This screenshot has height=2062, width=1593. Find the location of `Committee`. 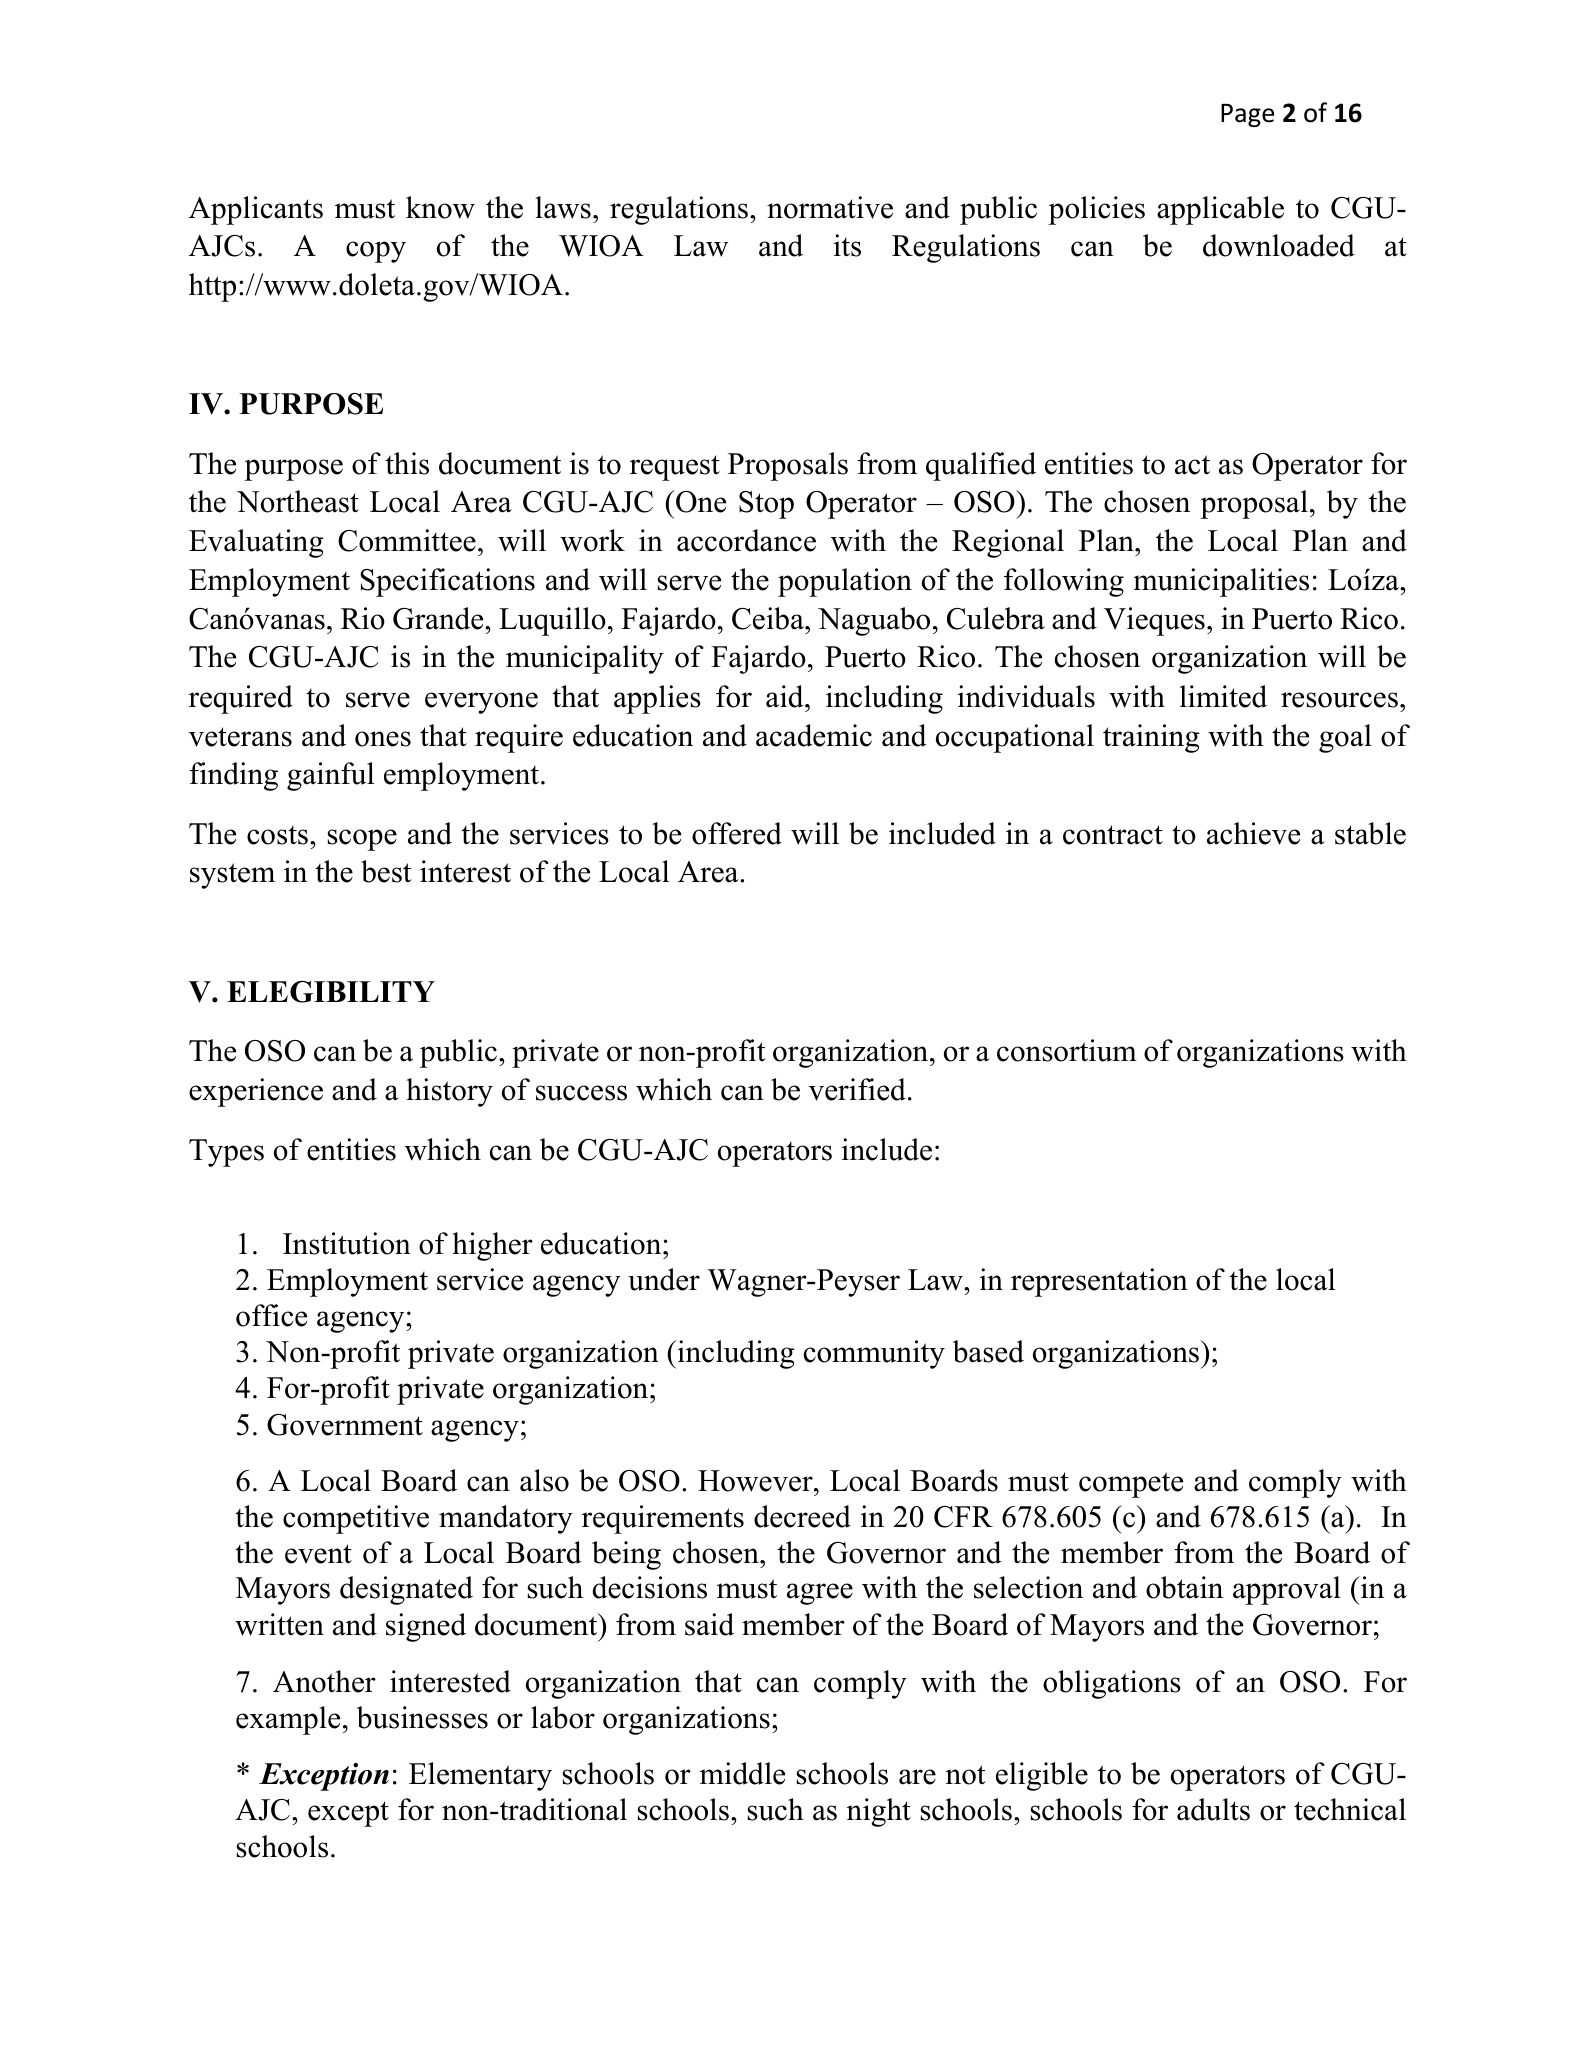

Committee is located at coordinates (407, 540).
